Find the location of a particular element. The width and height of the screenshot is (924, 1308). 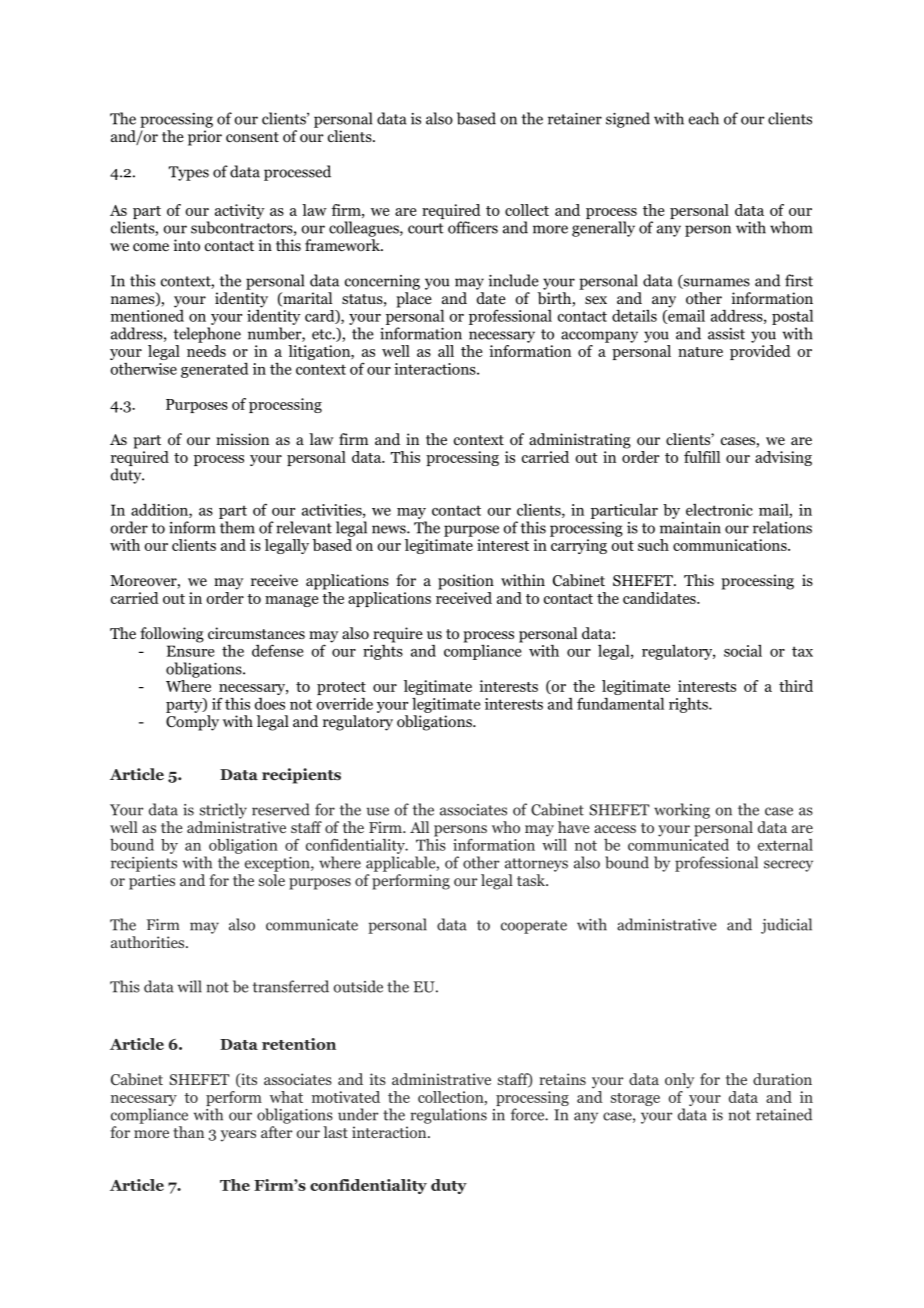

years is located at coordinates (238, 1136).
